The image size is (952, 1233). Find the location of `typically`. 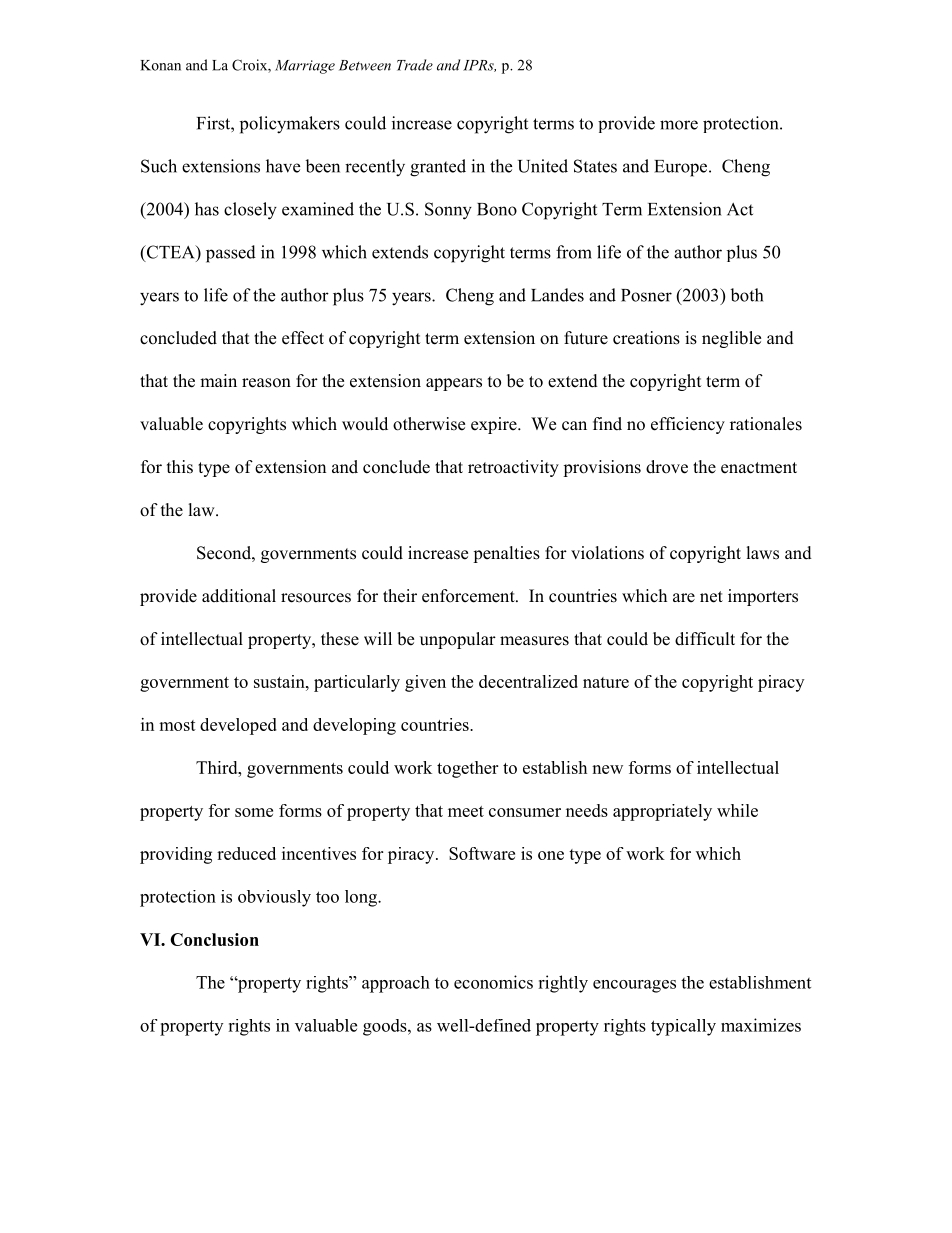

typically is located at coordinates (683, 1027).
